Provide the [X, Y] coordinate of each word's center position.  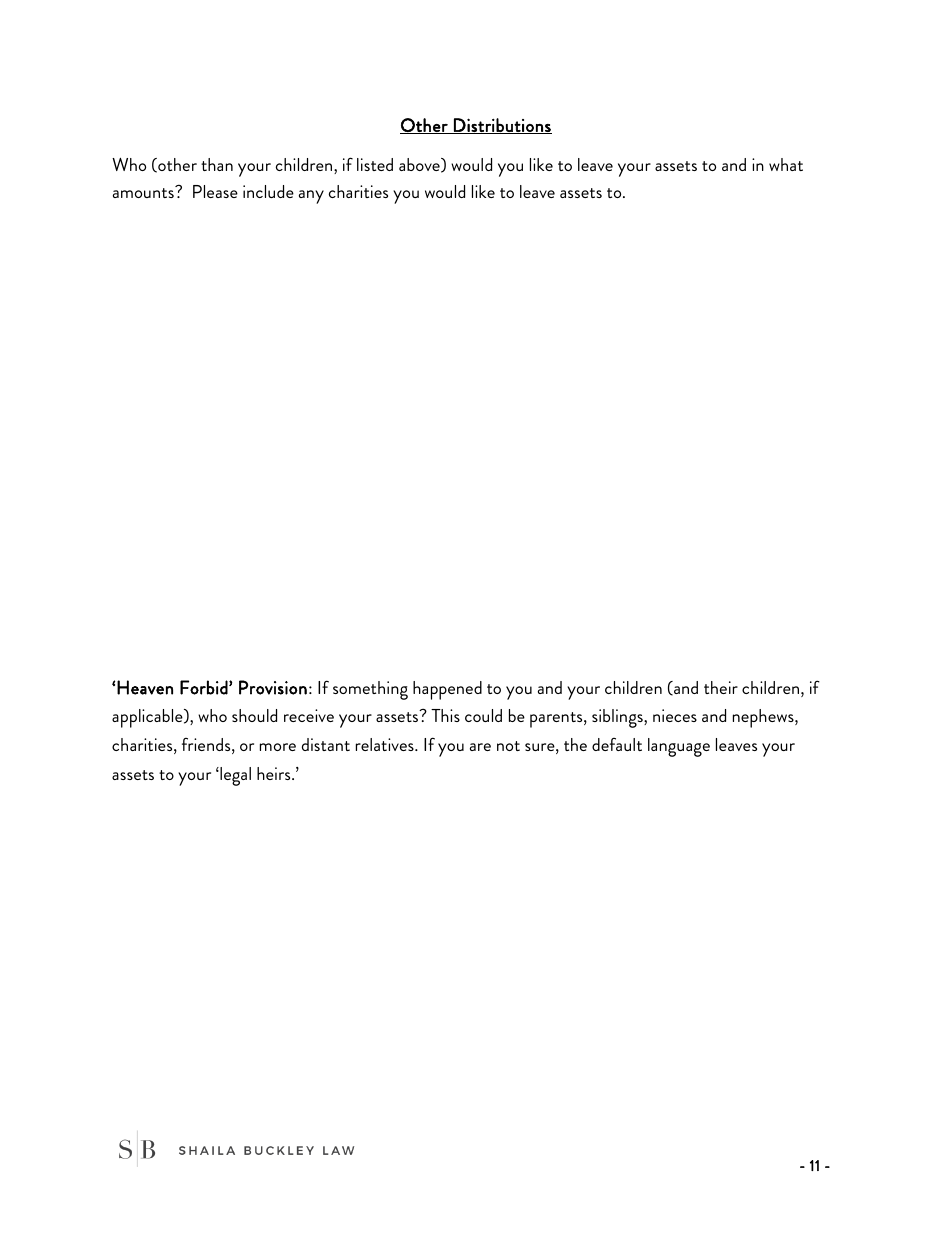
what [786, 164]
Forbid [205, 687]
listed [375, 164]
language [679, 747]
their [721, 687]
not [508, 746]
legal [234, 776]
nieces [675, 715]
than [217, 164]
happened [447, 690]
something [370, 690]
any [311, 197]
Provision [273, 687]
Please [215, 191]
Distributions [502, 126]
